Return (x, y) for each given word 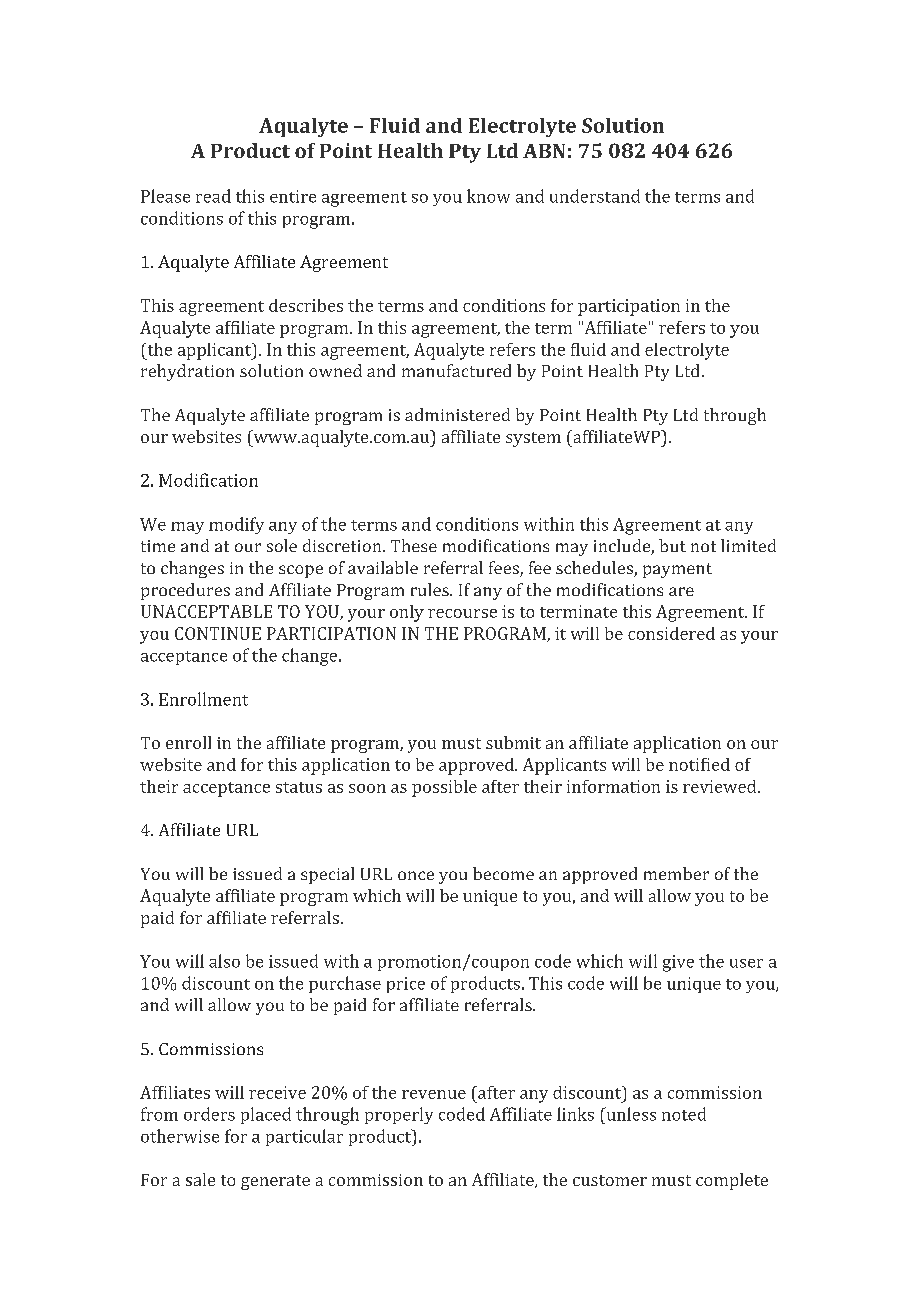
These (414, 545)
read (213, 196)
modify (236, 525)
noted (684, 1114)
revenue (434, 1094)
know (488, 196)
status (299, 787)
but (672, 545)
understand (595, 196)
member (676, 873)
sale (200, 1179)
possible (444, 788)
